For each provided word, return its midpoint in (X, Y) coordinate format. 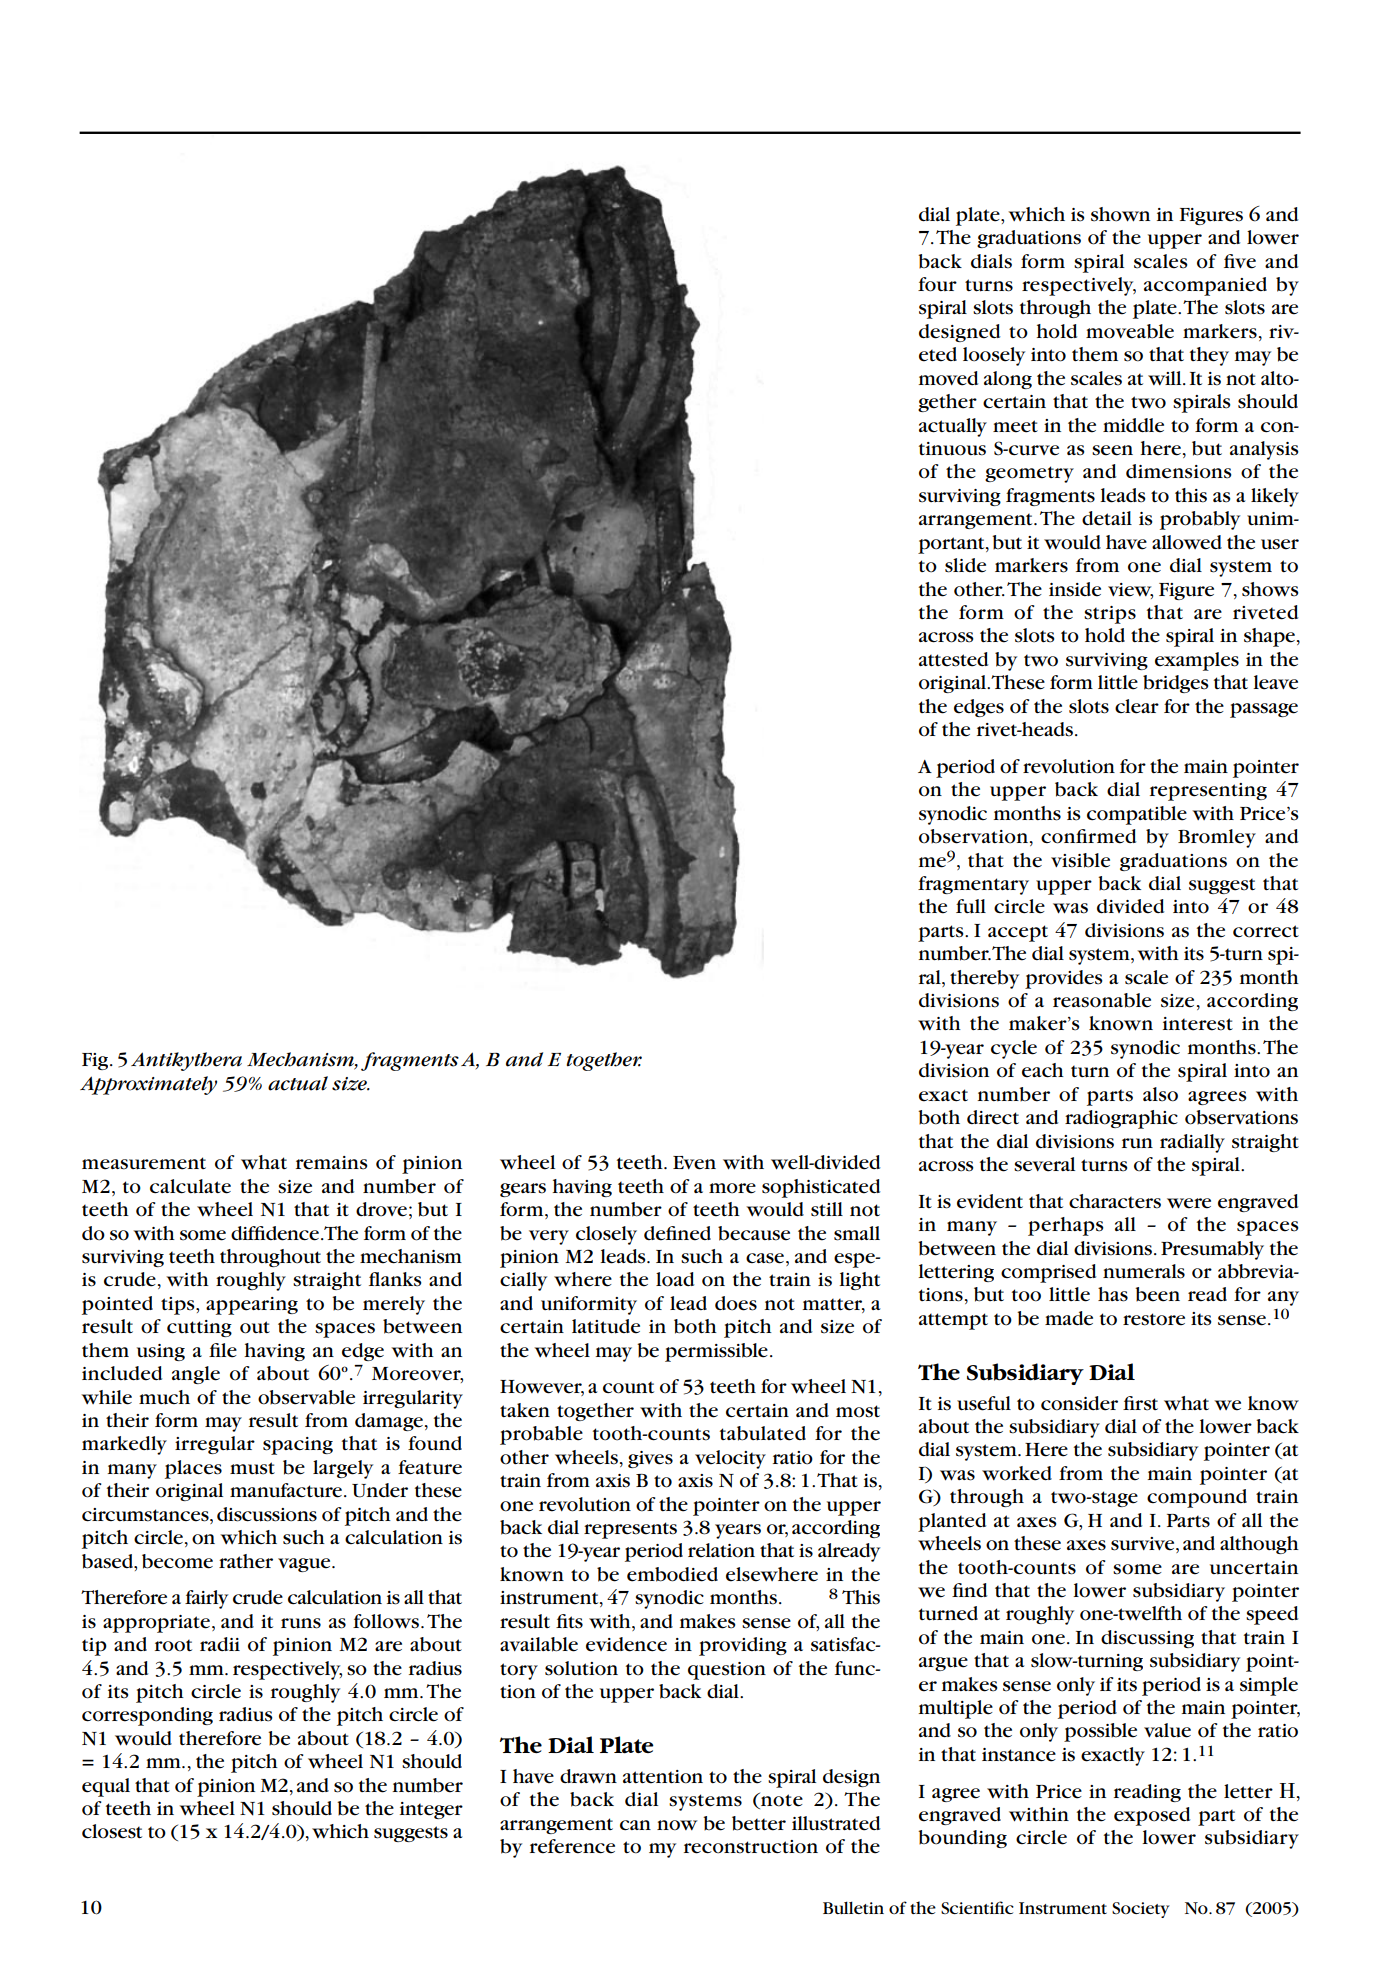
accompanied (1205, 286)
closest (112, 1831)
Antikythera (186, 1061)
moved (948, 378)
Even (694, 1163)
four (937, 284)
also (1160, 1094)
